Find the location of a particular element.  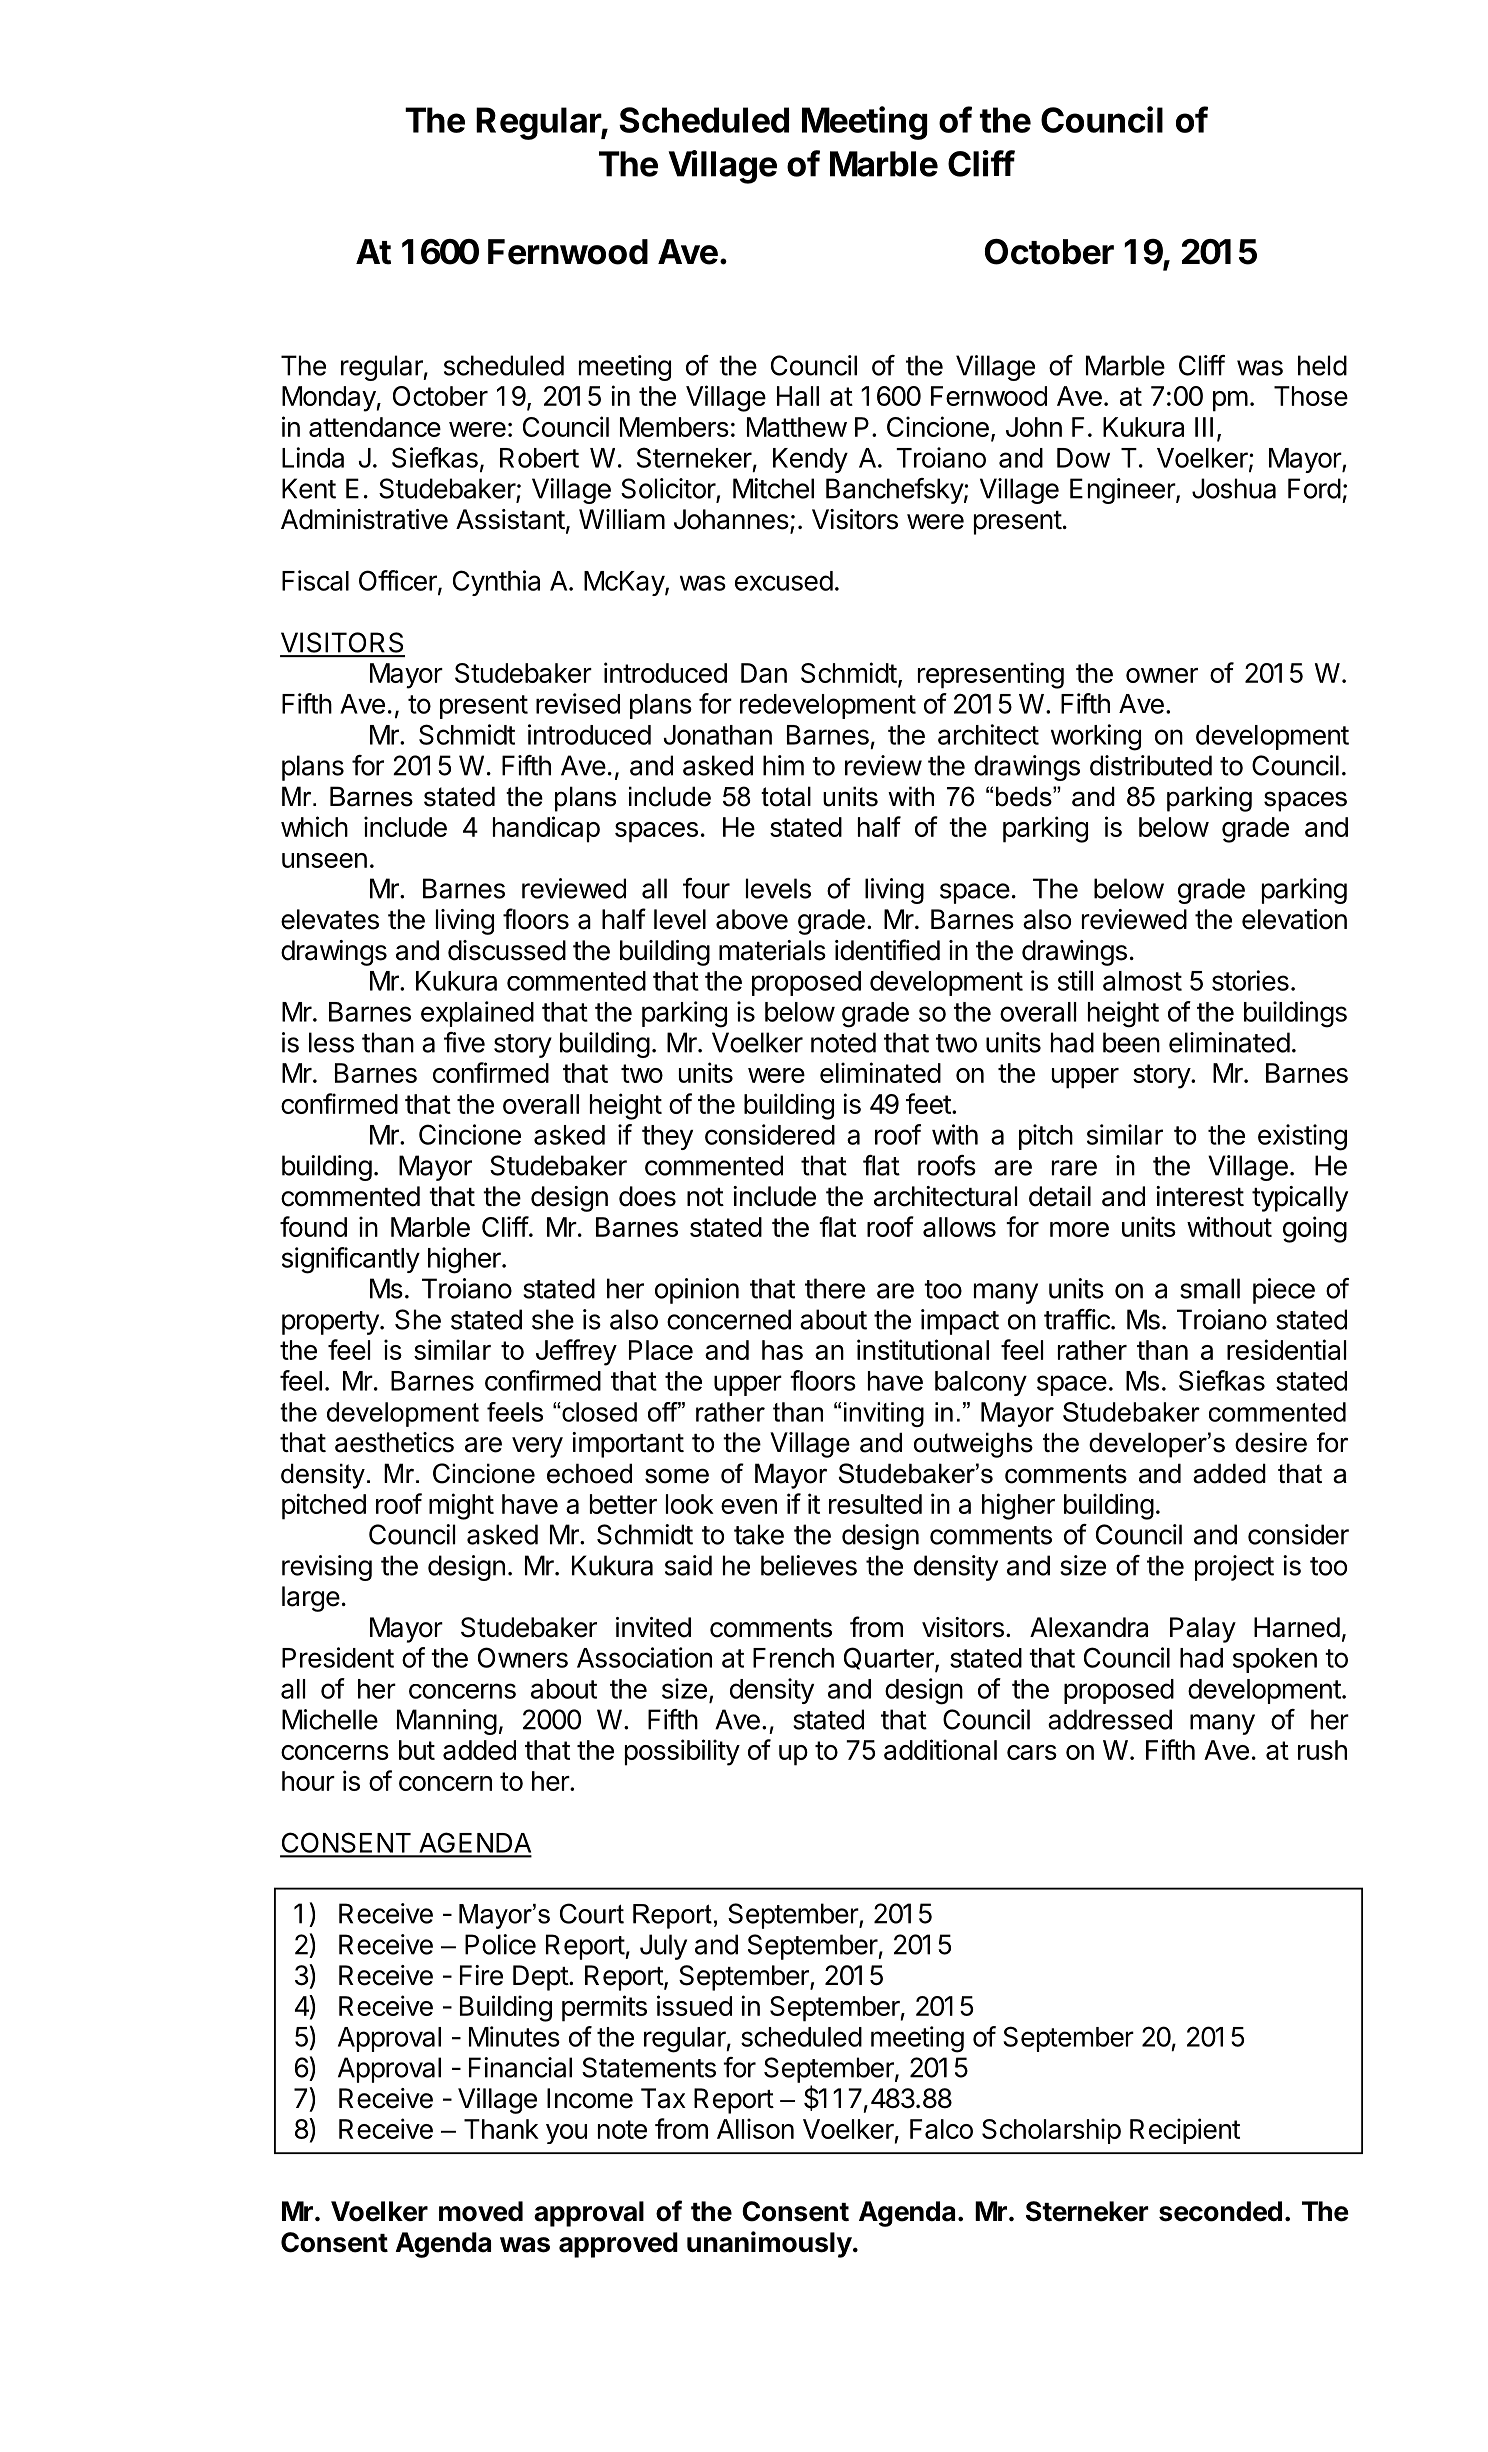

materials is located at coordinates (772, 950).
